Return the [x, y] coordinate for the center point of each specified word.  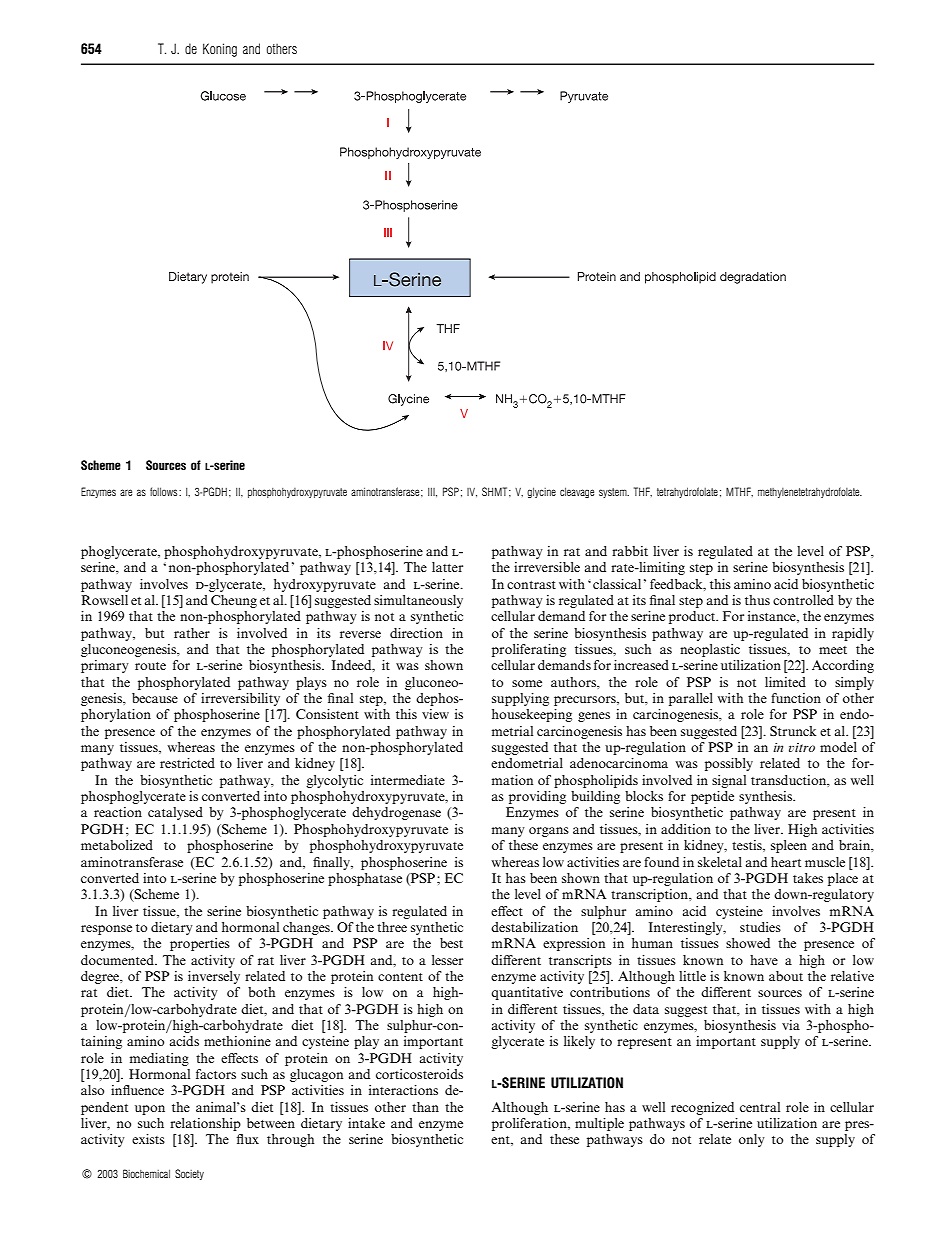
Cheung [234, 601]
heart [786, 862]
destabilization [534, 927]
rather [192, 633]
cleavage [577, 492]
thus [757, 600]
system [614, 493]
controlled [803, 600]
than [425, 1107]
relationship [205, 1124]
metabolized [117, 845]
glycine [541, 492]
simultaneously [418, 601]
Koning [220, 50]
